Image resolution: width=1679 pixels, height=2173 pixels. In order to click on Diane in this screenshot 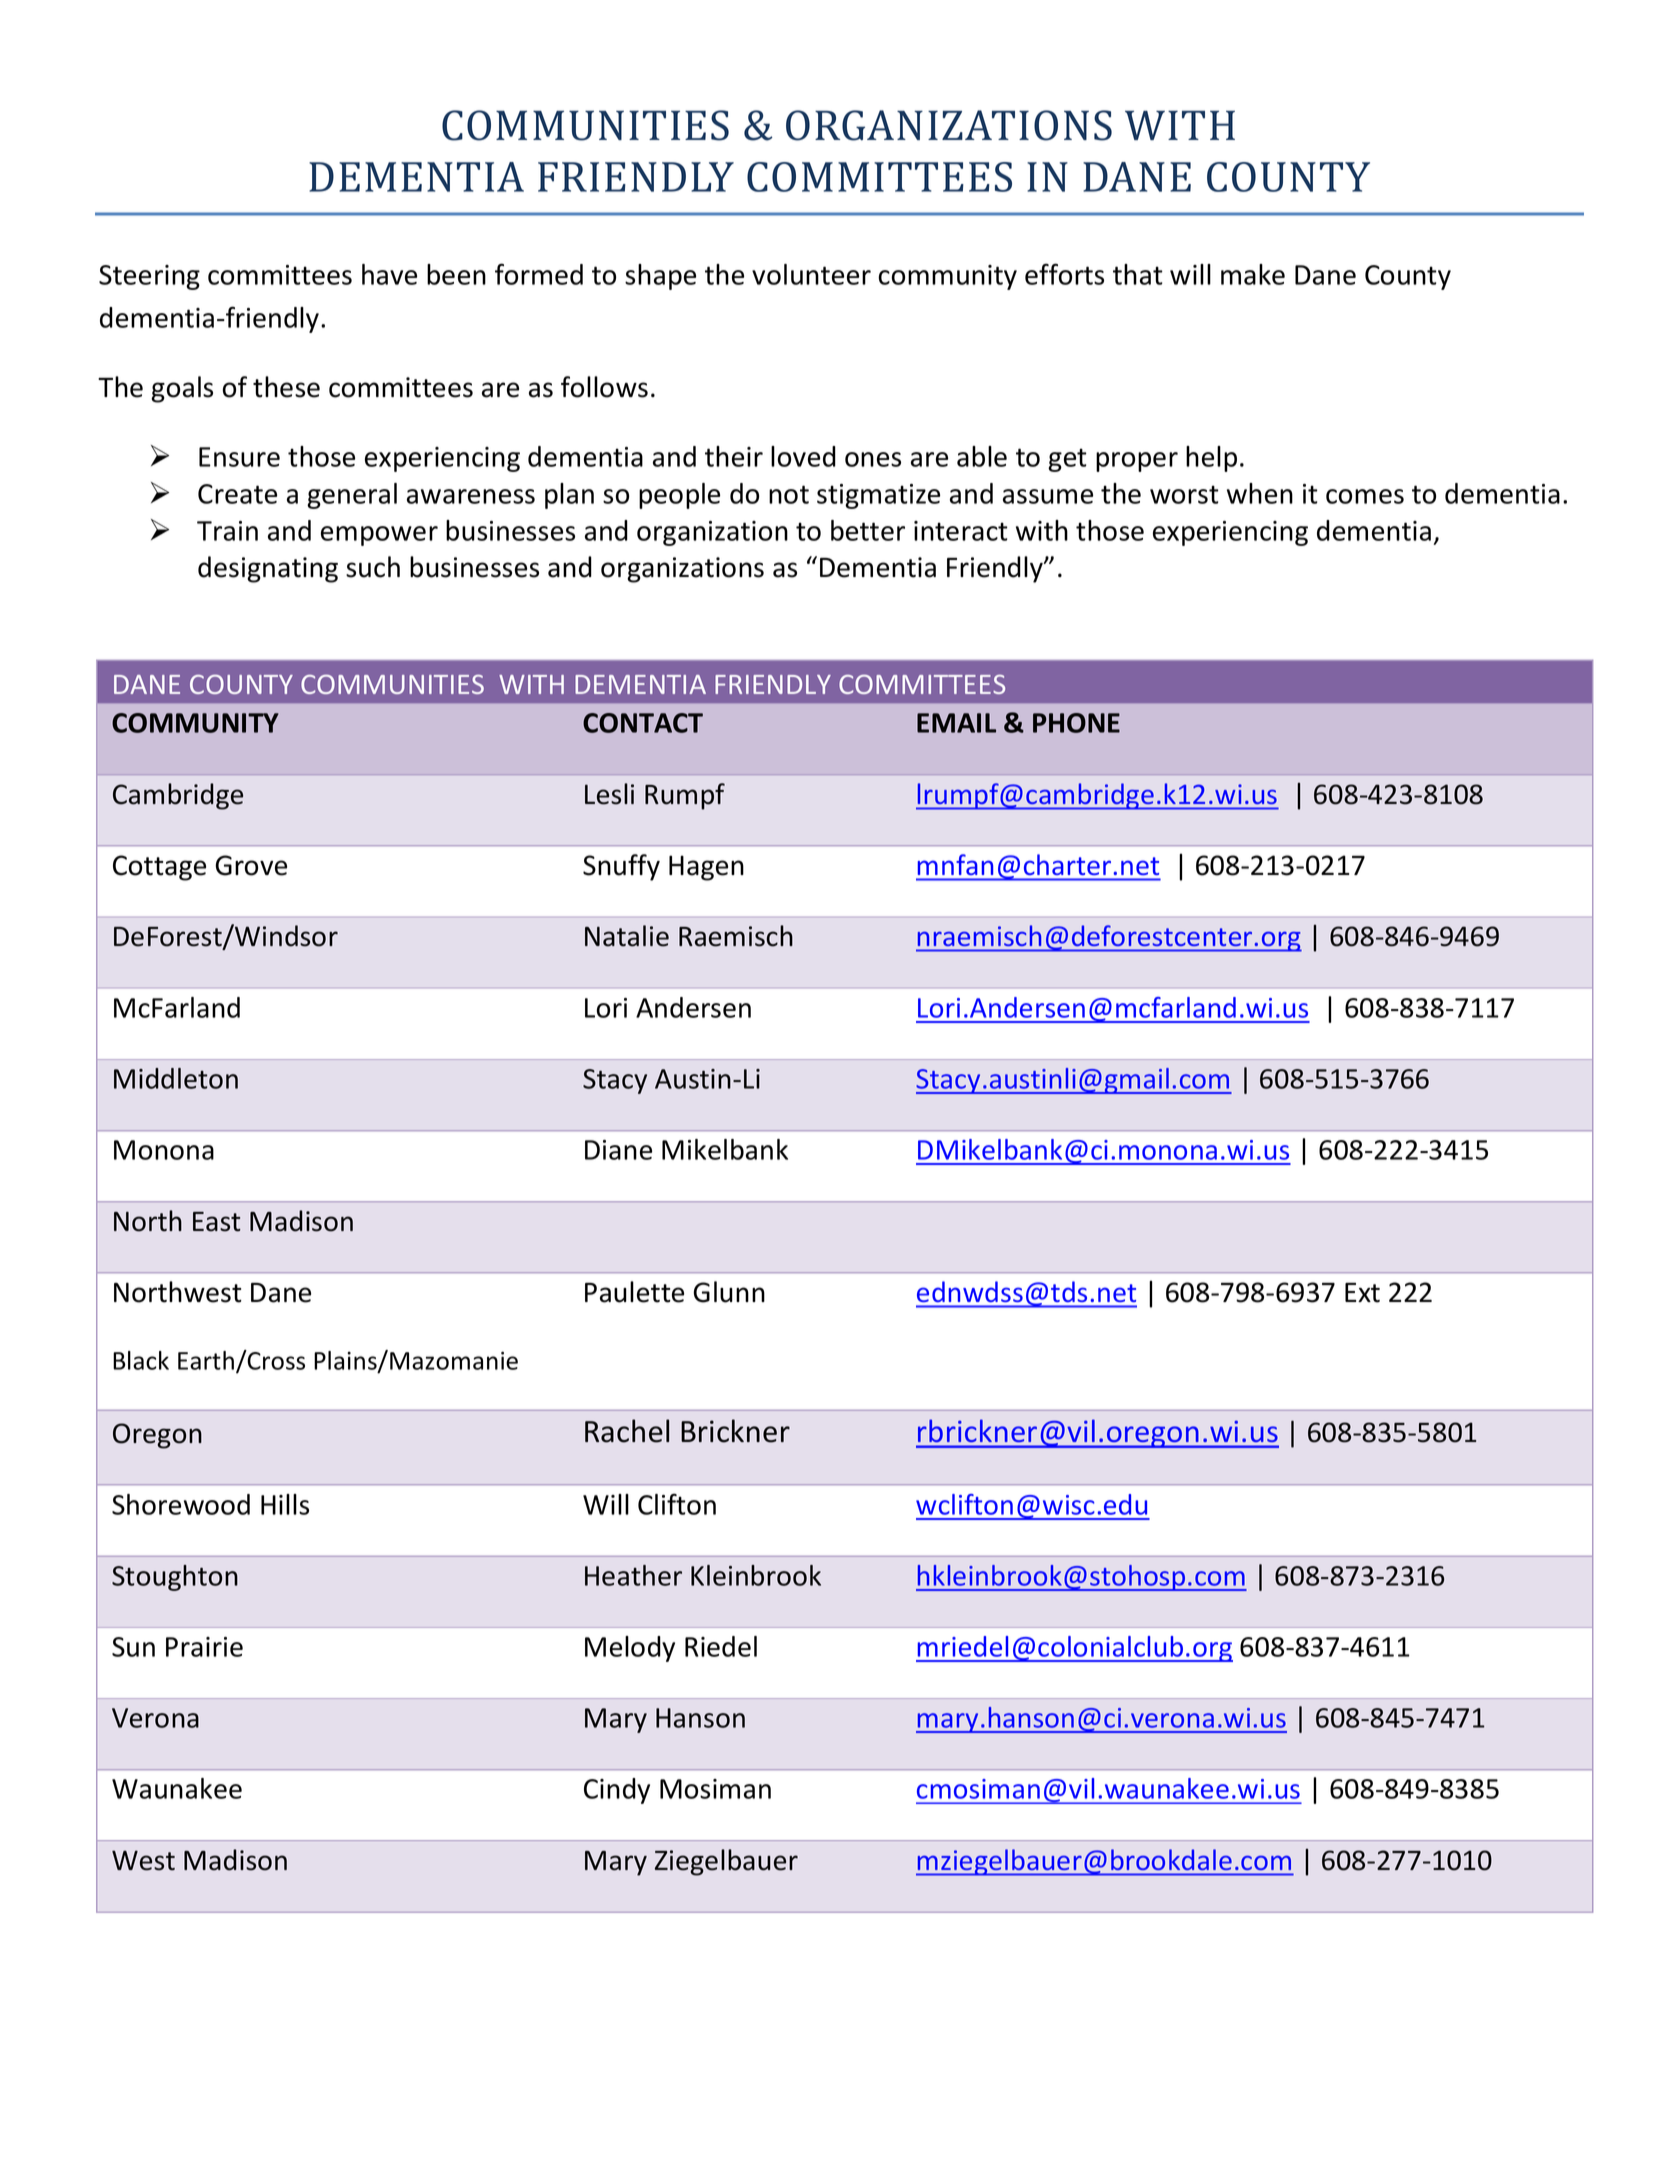, I will do `click(618, 1150)`.
